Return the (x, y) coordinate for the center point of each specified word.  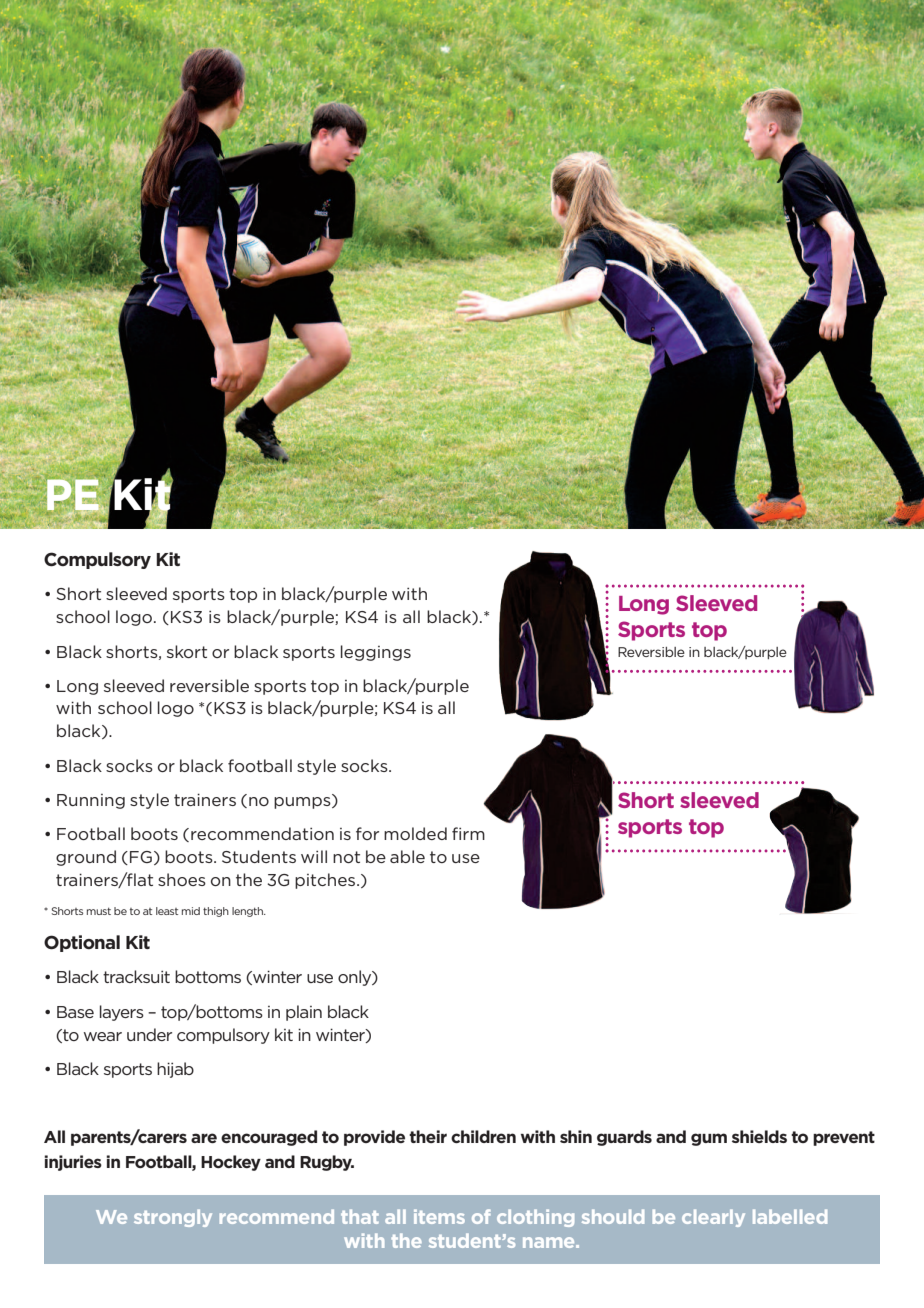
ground (86, 858)
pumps (303, 803)
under (149, 1034)
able (407, 856)
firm (468, 833)
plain (304, 1013)
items (439, 1216)
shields (759, 1136)
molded (415, 833)
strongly (173, 1218)
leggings (376, 653)
